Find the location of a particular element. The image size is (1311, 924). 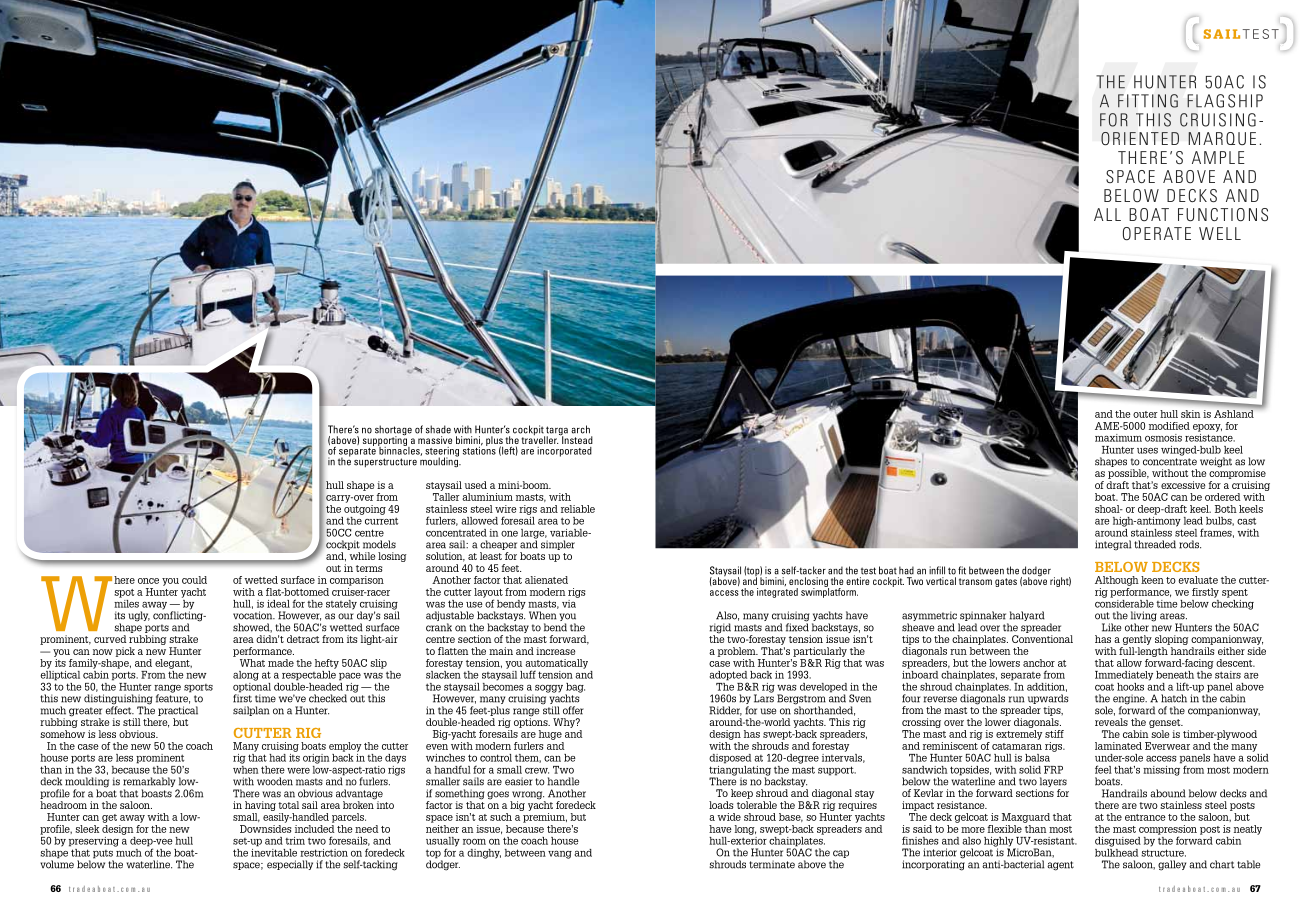

ample is located at coordinates (1218, 157).
